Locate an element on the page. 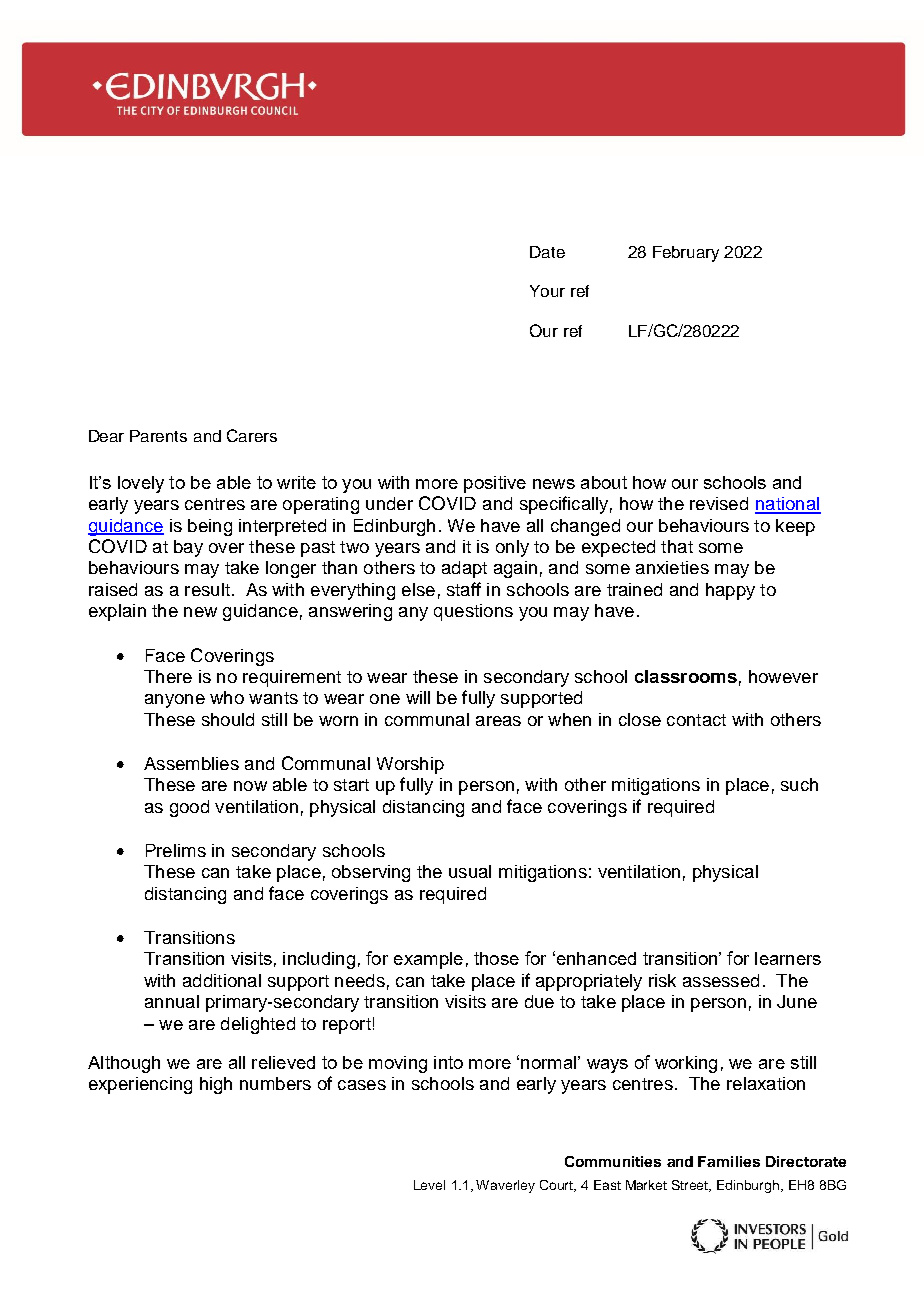  example is located at coordinates (428, 960).
